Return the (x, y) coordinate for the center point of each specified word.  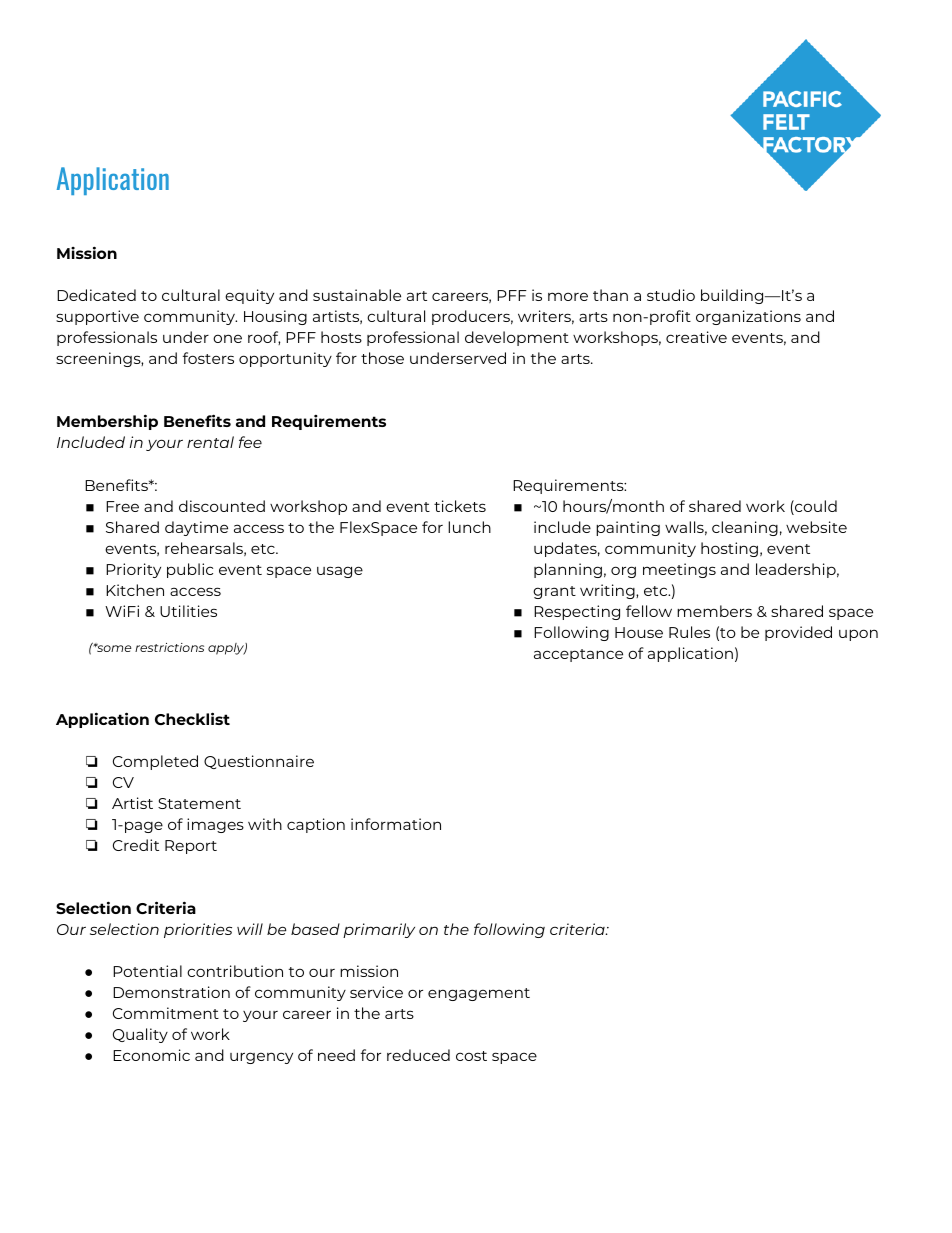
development (517, 338)
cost (471, 1056)
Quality (140, 1035)
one (227, 338)
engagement (479, 994)
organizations (748, 317)
